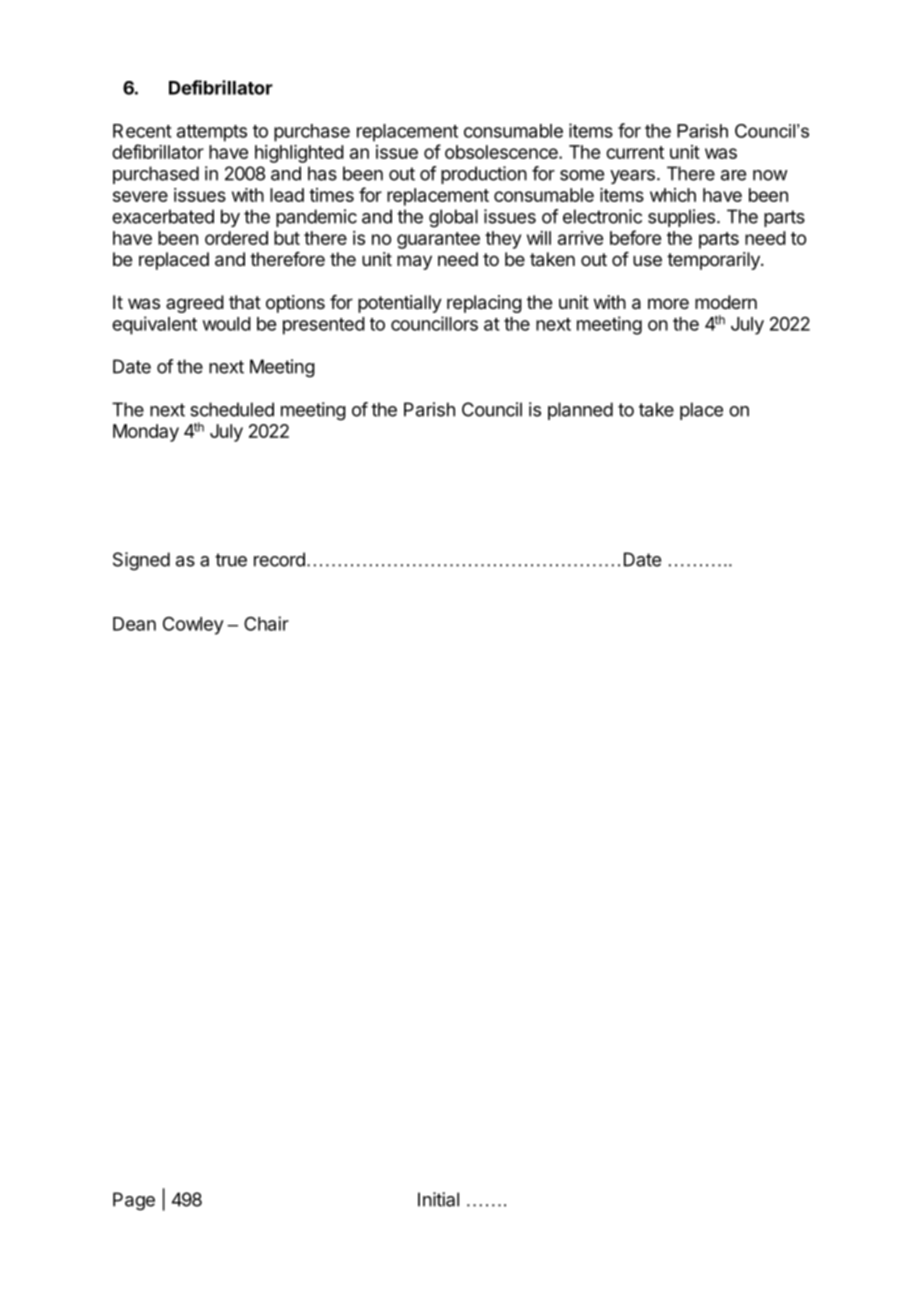  What do you see at coordinates (141, 561) in the screenshot?
I see `Signed` at bounding box center [141, 561].
